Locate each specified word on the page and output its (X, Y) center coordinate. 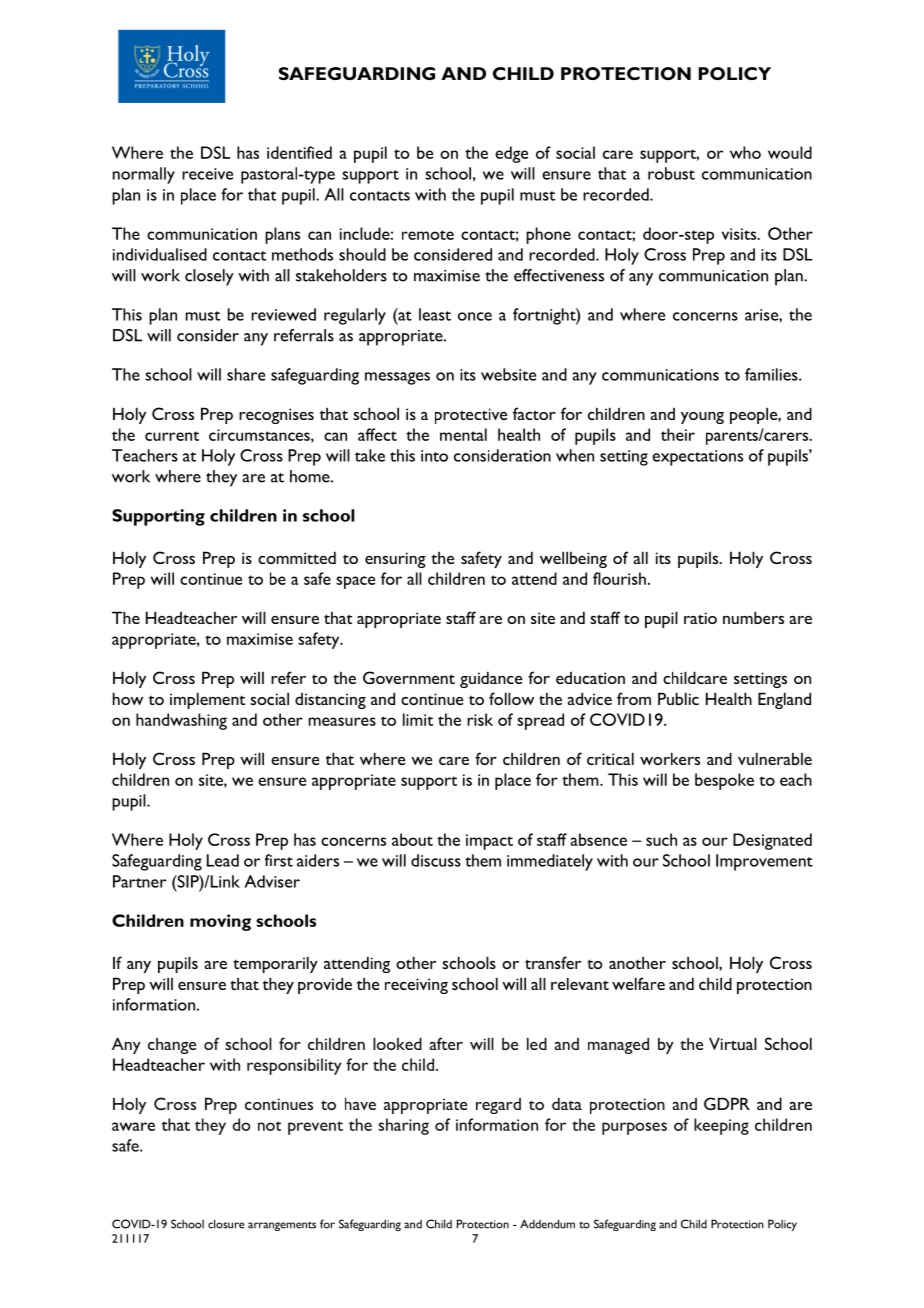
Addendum (547, 1224)
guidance (491, 679)
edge (511, 154)
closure (226, 1224)
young (702, 418)
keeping (721, 1126)
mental (463, 434)
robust (671, 173)
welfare (638, 983)
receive (207, 174)
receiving (416, 986)
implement (207, 700)
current (172, 436)
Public (678, 698)
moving (220, 922)
